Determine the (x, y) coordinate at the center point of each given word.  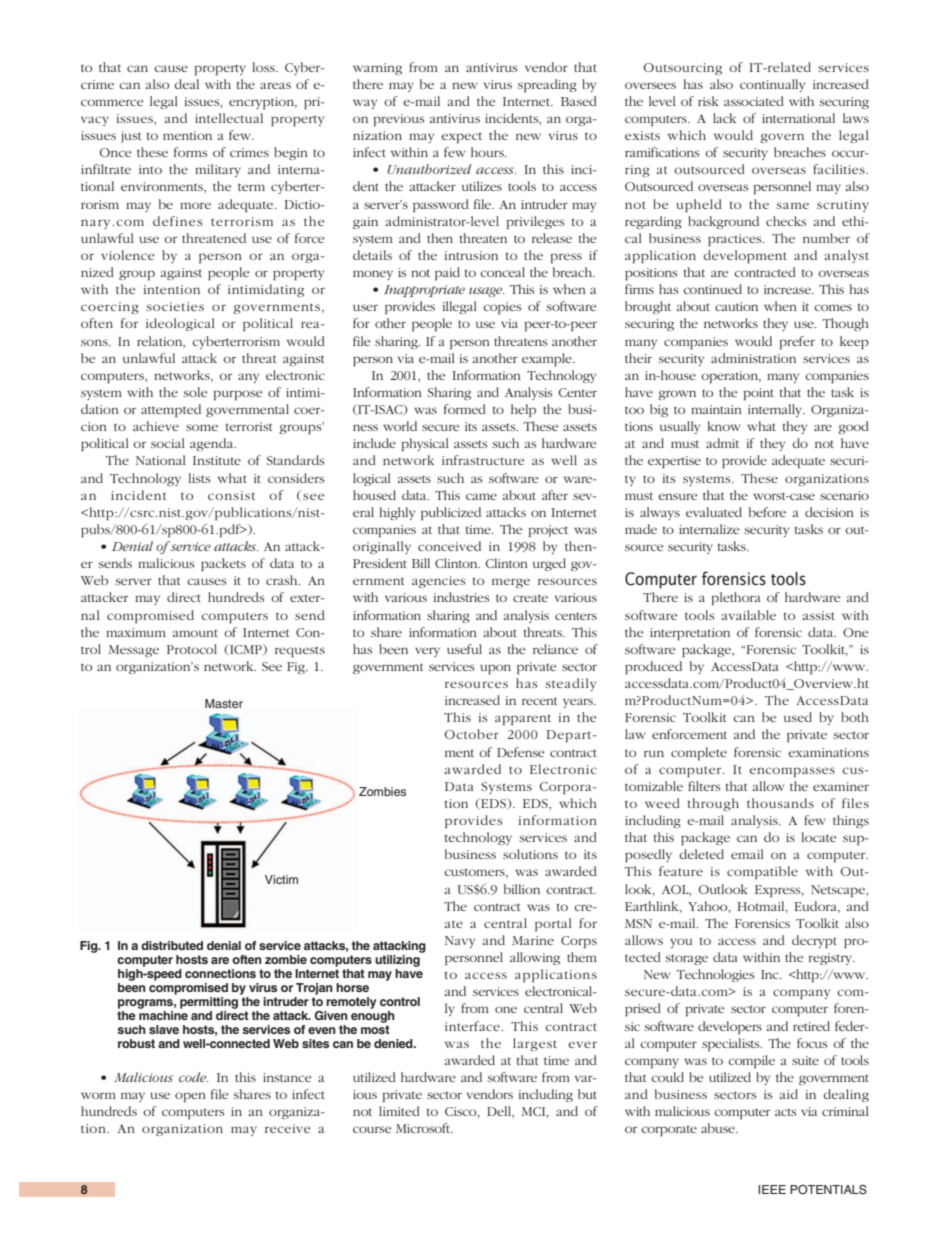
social (168, 443)
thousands (780, 803)
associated (754, 101)
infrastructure (483, 460)
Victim (281, 879)
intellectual (229, 118)
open (190, 1097)
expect (461, 138)
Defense (520, 752)
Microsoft (424, 1128)
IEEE (772, 1189)
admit (722, 443)
